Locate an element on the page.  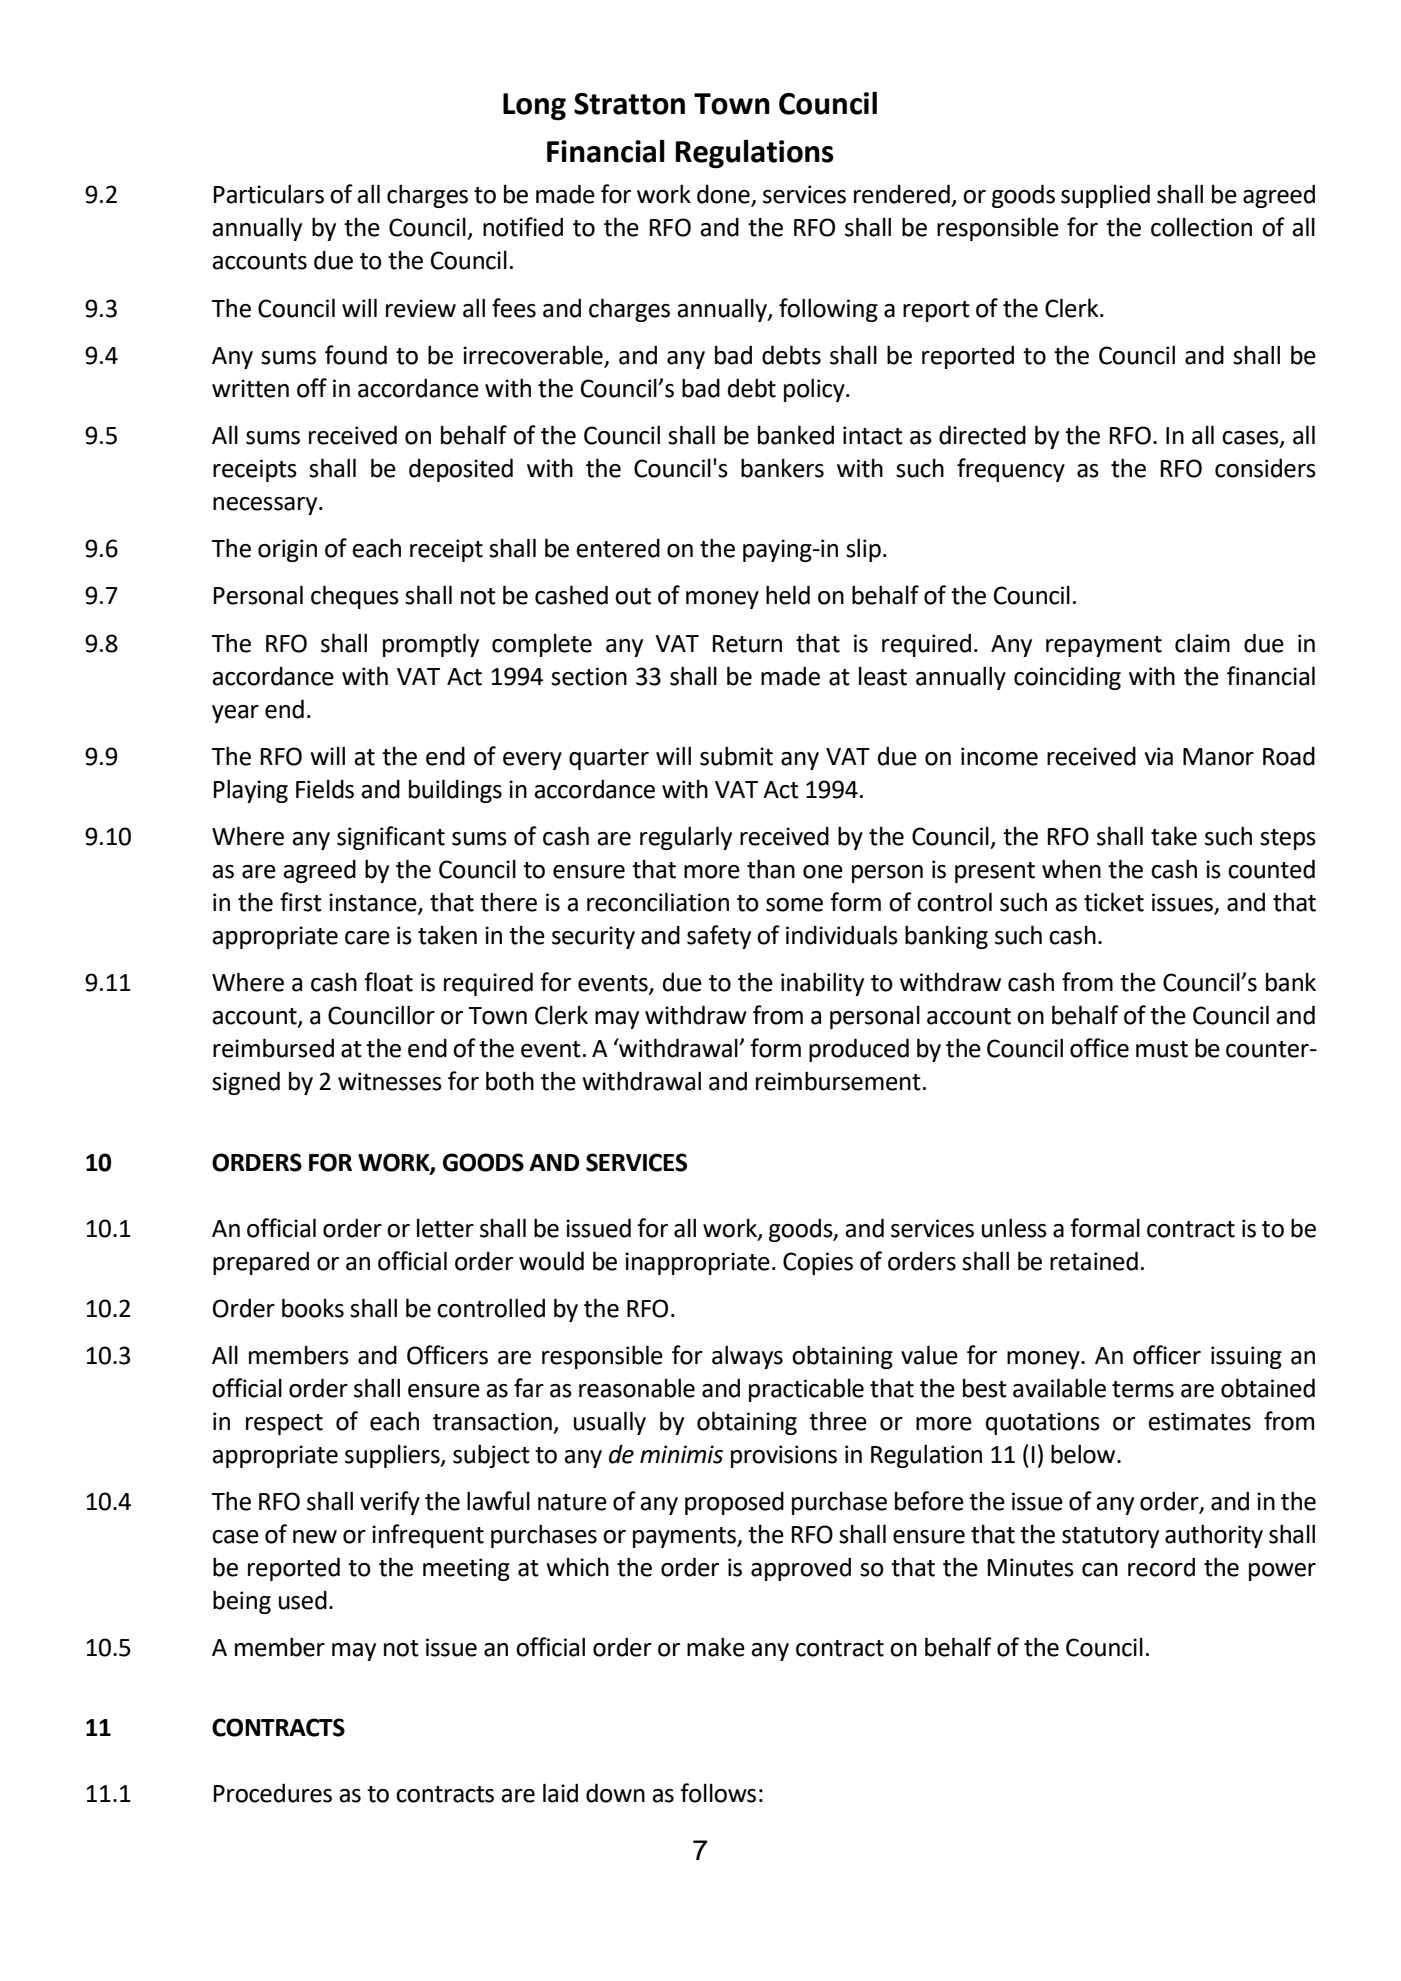
Particulars is located at coordinates (269, 194).
